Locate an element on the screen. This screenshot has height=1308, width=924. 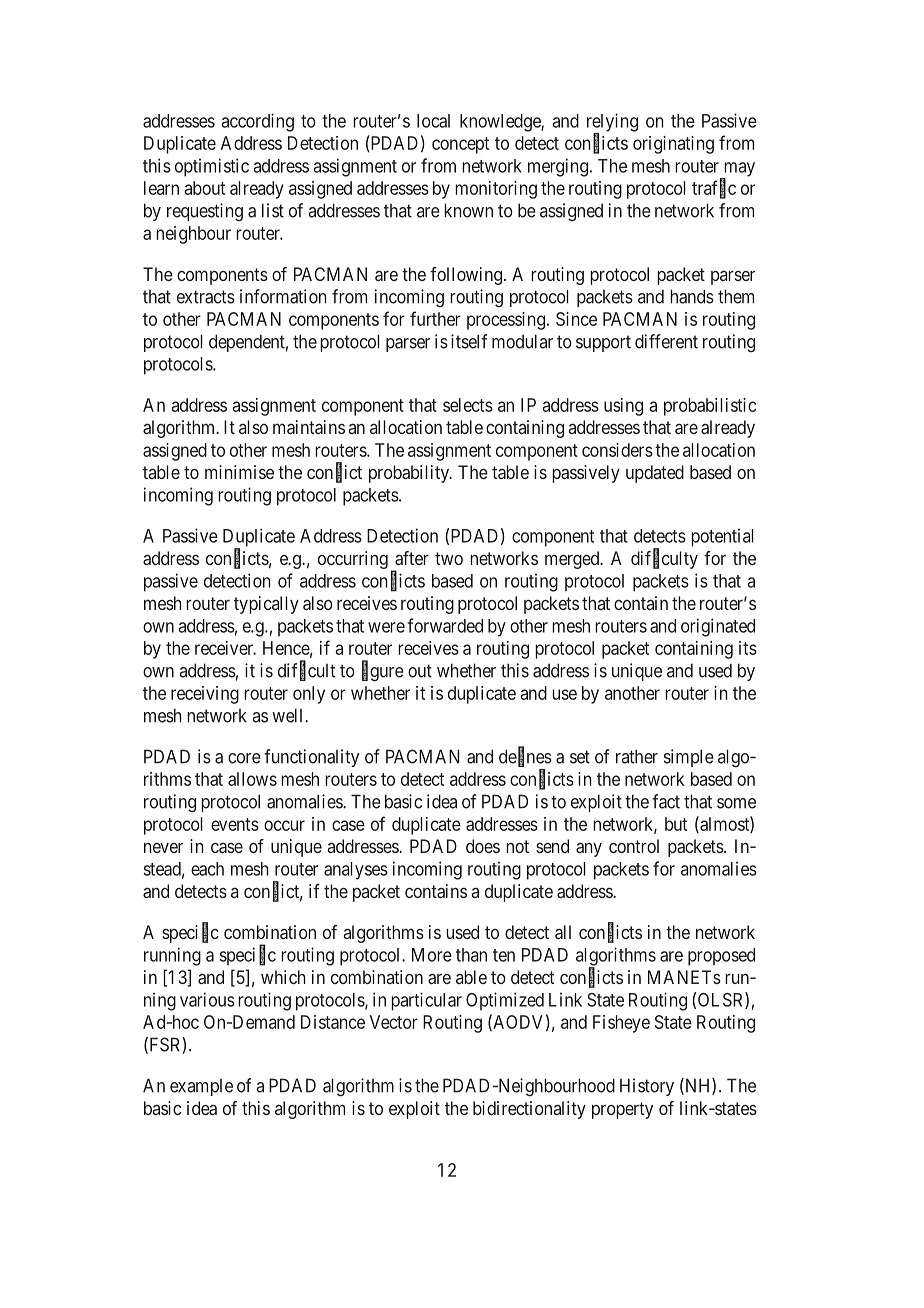
events is located at coordinates (235, 824).
